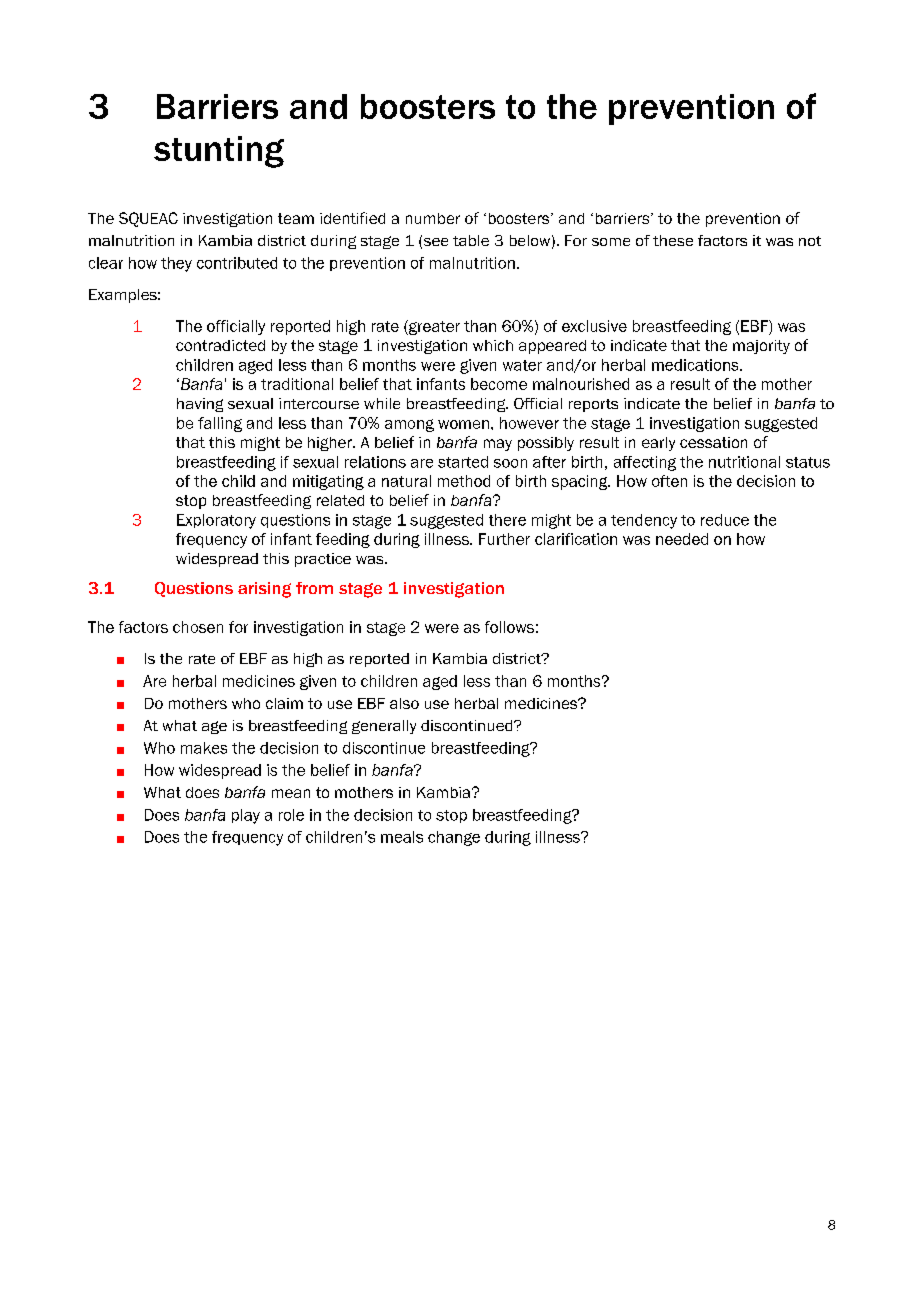 This document has height=1308, width=924. Describe the element at coordinates (433, 218) in the document. I see `number` at that location.
